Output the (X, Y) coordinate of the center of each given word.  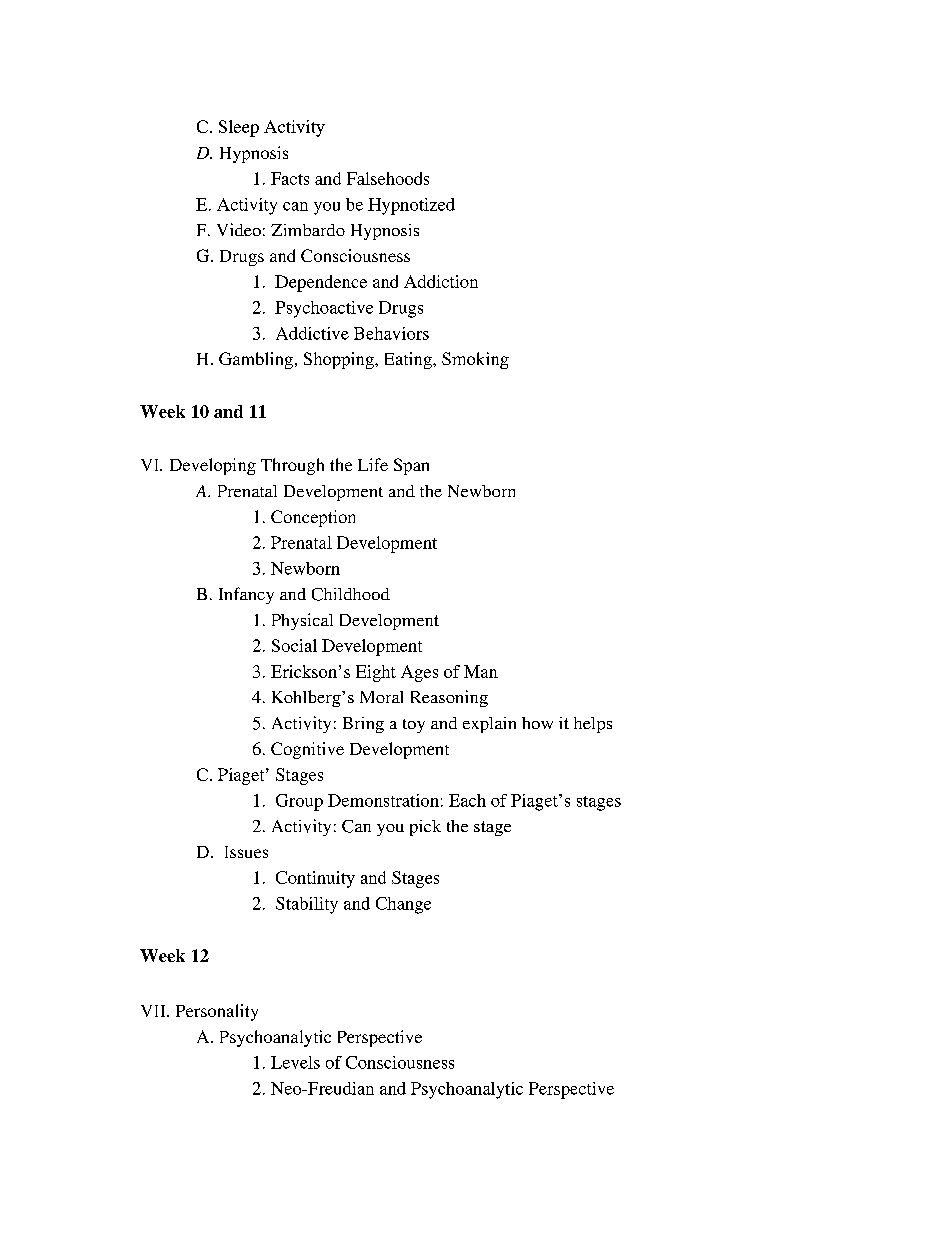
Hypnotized (411, 206)
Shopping (340, 360)
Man (481, 671)
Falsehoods (388, 178)
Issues (246, 852)
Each (467, 800)
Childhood (351, 594)
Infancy (246, 595)
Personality (217, 1012)
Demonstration (383, 800)
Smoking (475, 360)
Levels (295, 1062)
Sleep (239, 128)
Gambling (256, 360)
